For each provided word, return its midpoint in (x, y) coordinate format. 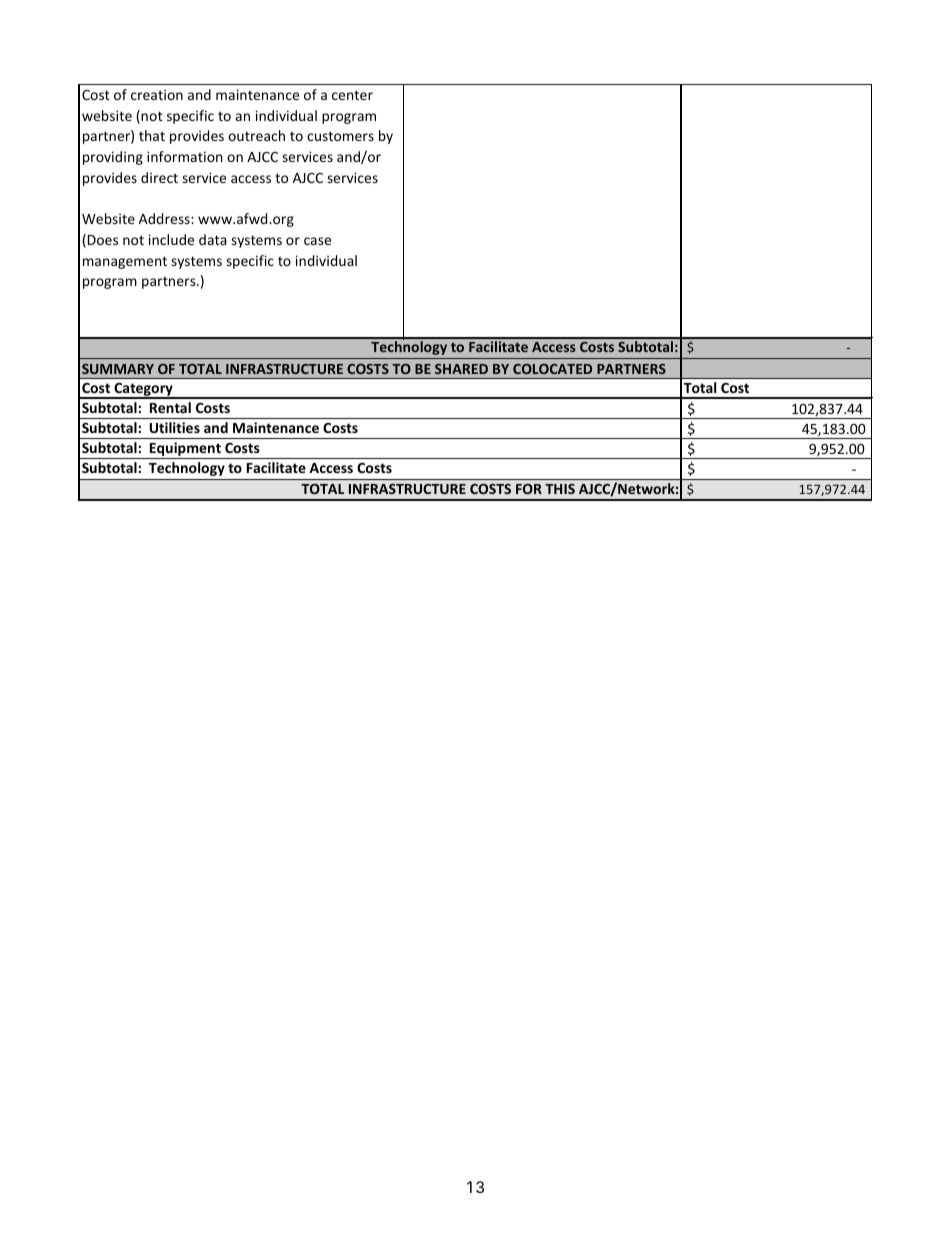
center (352, 95)
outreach (256, 135)
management (125, 262)
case (317, 241)
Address (165, 218)
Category (143, 391)
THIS (560, 489)
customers (340, 136)
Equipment (185, 450)
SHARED (461, 369)
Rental (170, 407)
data (213, 239)
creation (157, 95)
